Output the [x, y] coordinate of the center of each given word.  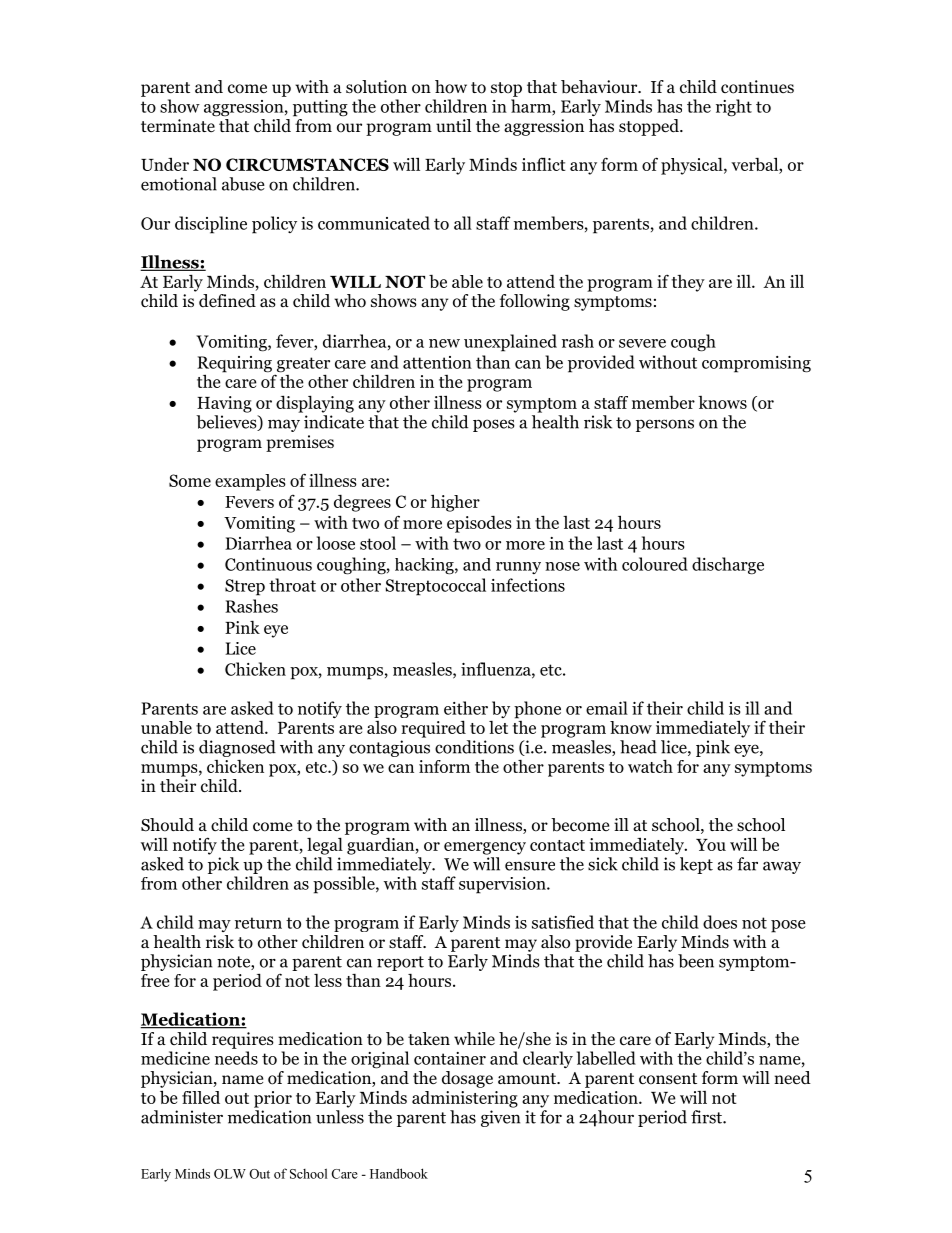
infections [528, 585]
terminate [178, 125]
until [453, 125]
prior [273, 1099]
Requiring [234, 365]
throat [292, 585]
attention [437, 362]
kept [696, 865]
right [734, 108]
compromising [756, 364]
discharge [728, 566]
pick [223, 865]
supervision [503, 885]
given [500, 1118]
